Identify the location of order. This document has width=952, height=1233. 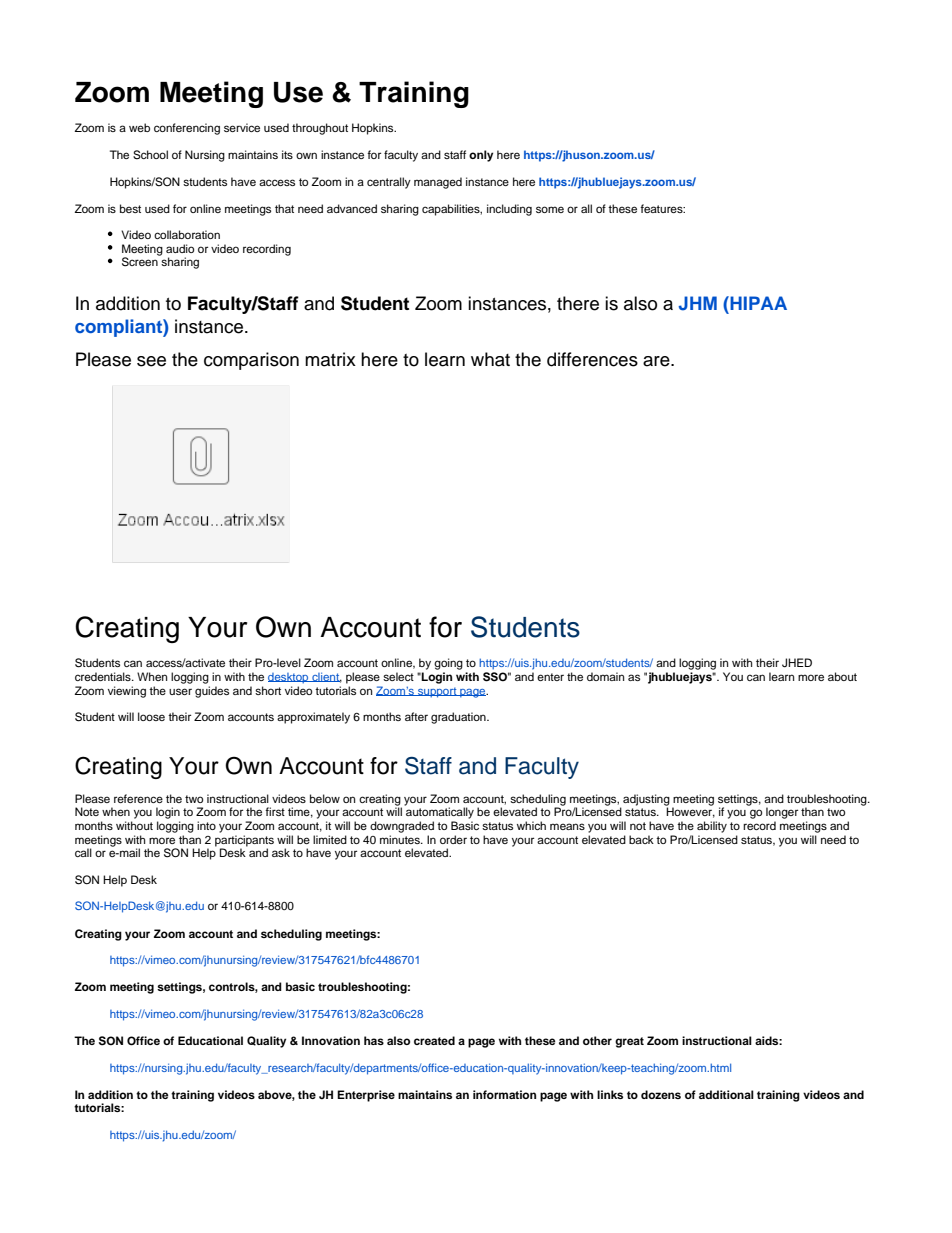
(453, 839).
